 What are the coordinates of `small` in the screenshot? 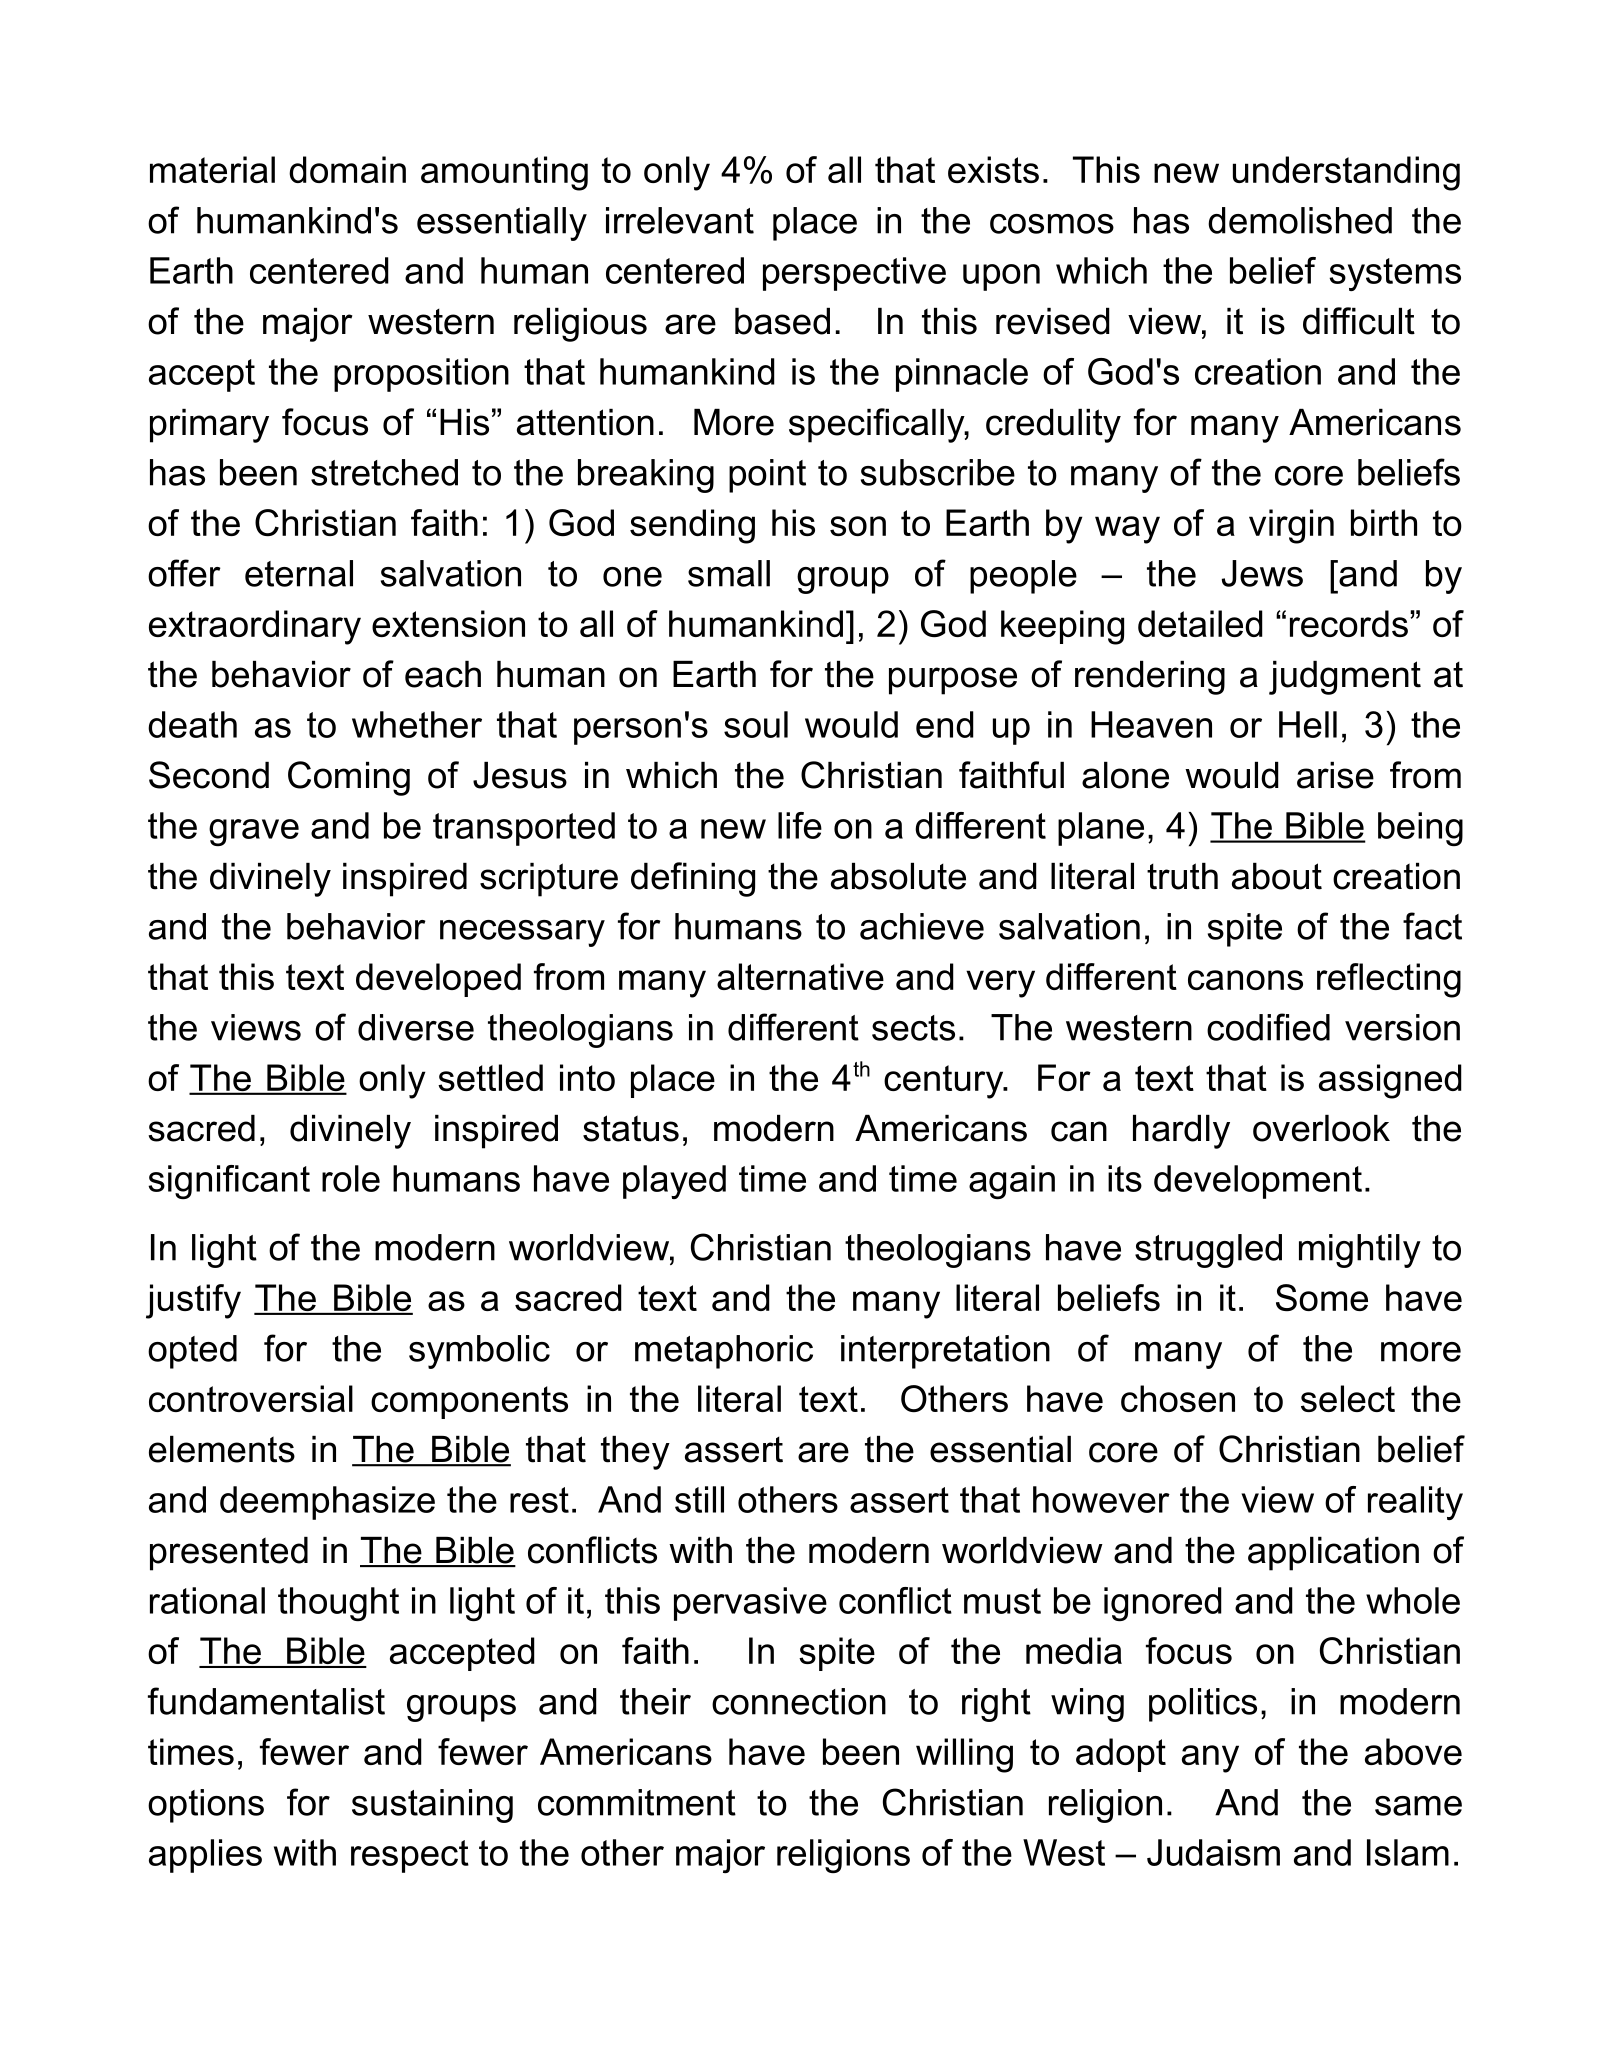 It's located at (729, 573).
